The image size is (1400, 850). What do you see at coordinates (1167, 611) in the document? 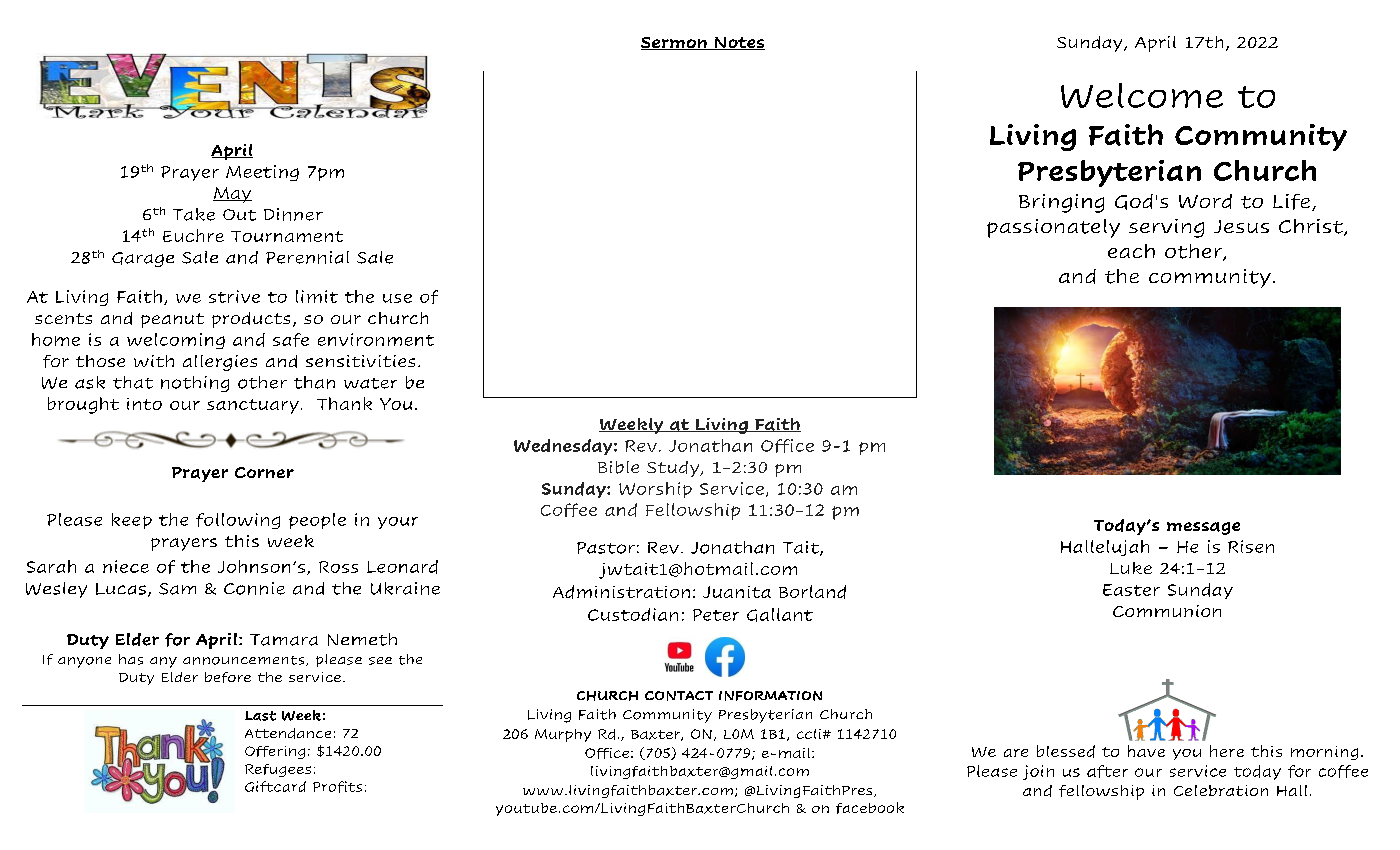
I see `Communion` at bounding box center [1167, 611].
